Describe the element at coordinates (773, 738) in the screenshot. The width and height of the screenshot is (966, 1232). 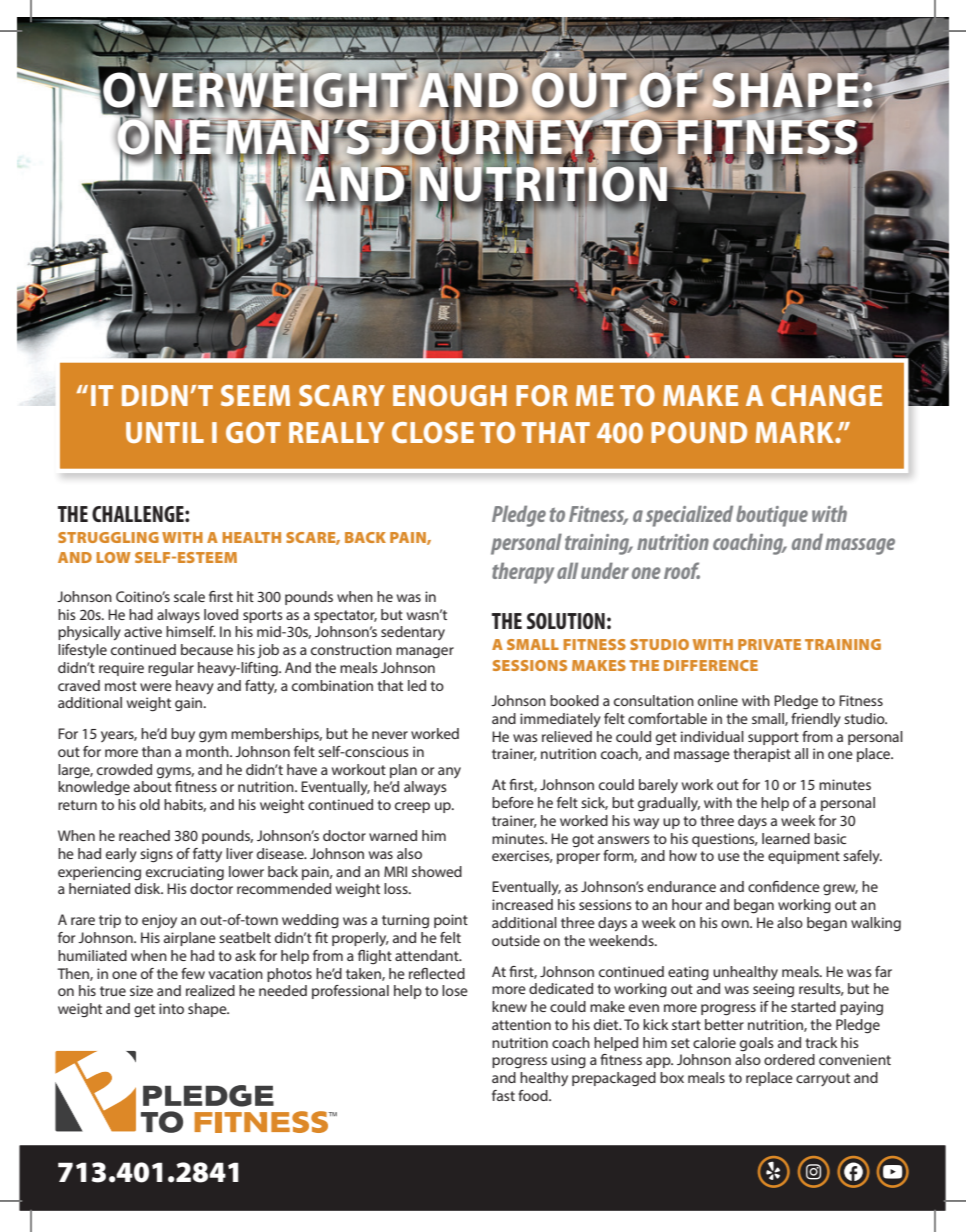
I see `support` at that location.
